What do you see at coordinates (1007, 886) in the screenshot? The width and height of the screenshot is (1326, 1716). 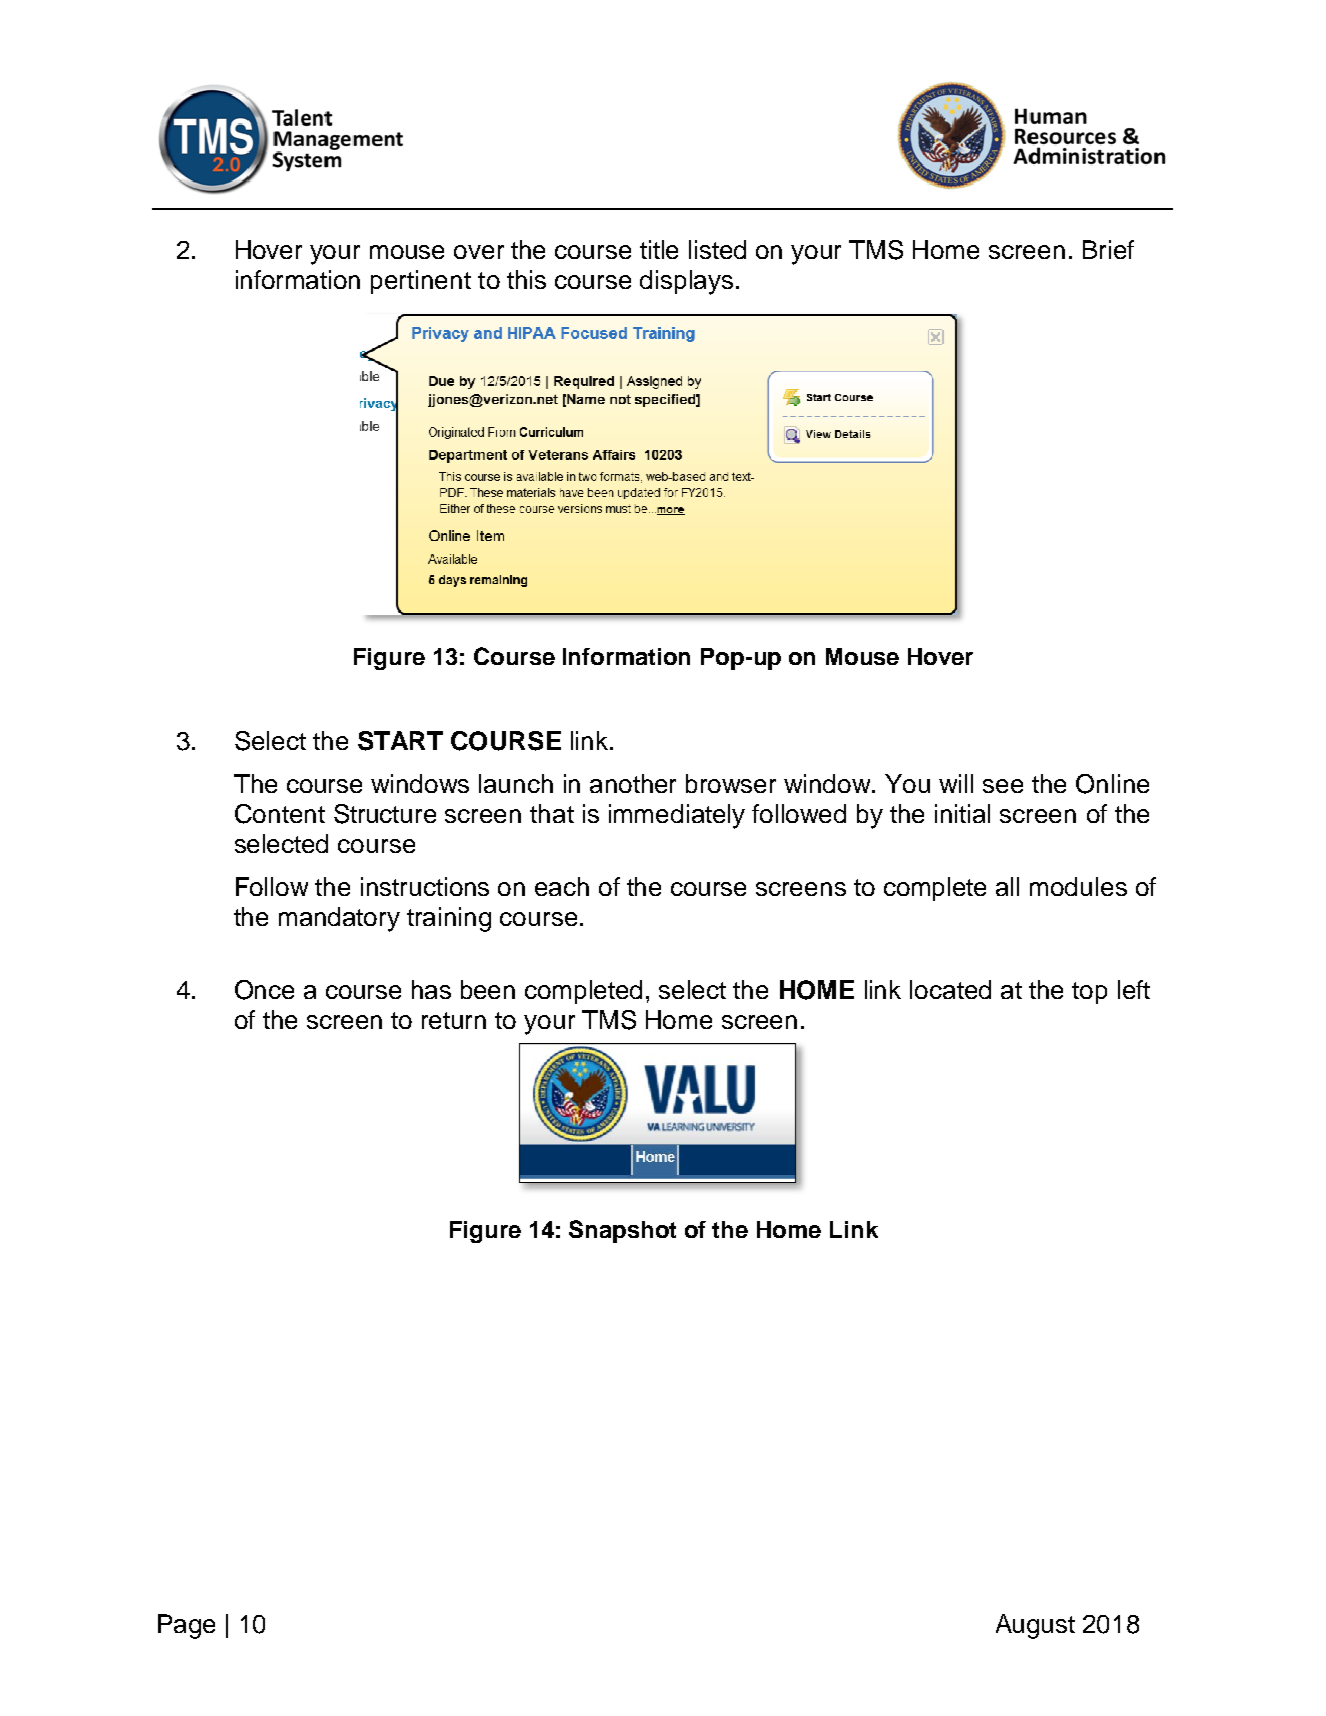 I see `all` at bounding box center [1007, 886].
